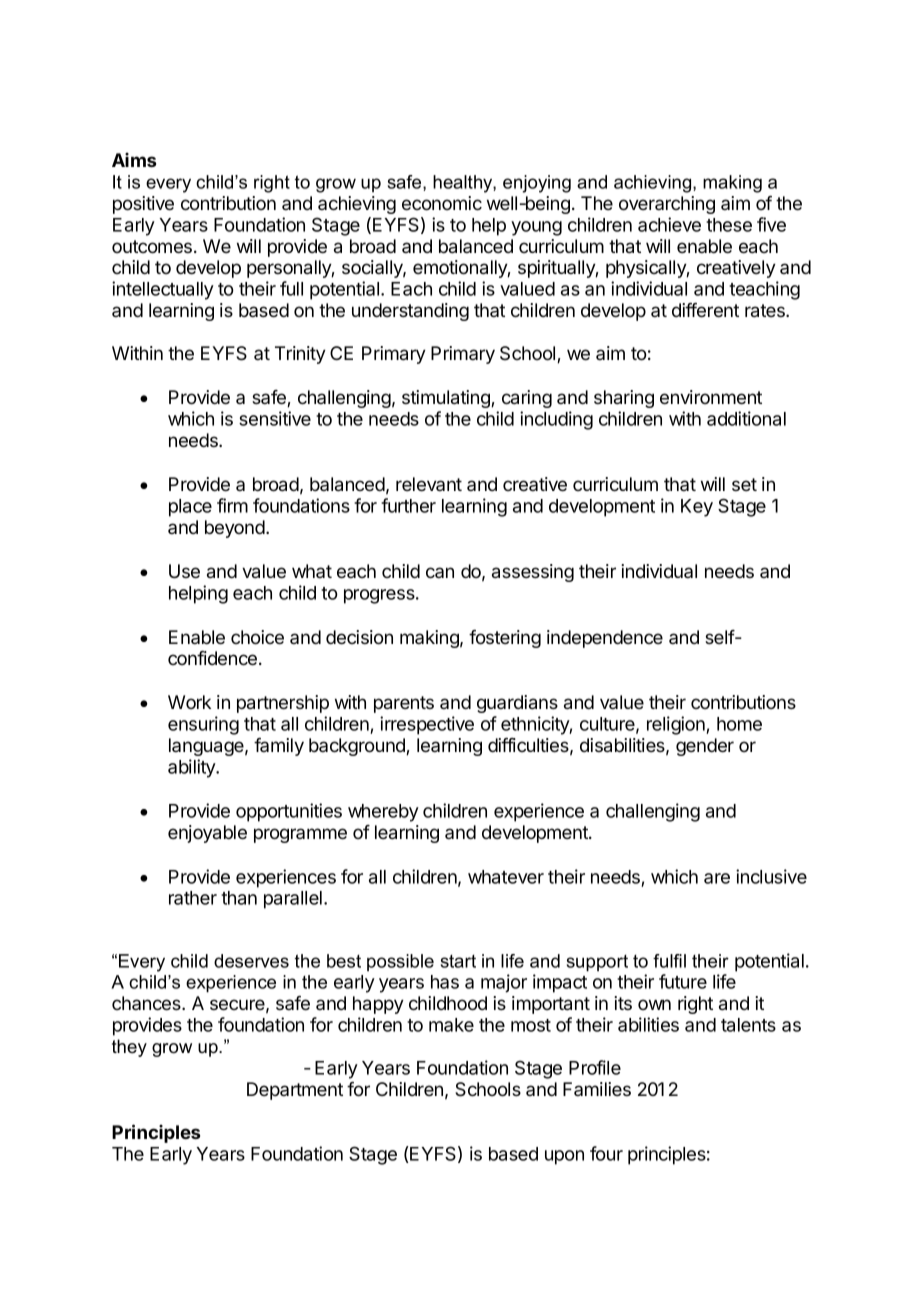 This screenshot has width=924, height=1308. I want to click on Department, so click(295, 1091).
